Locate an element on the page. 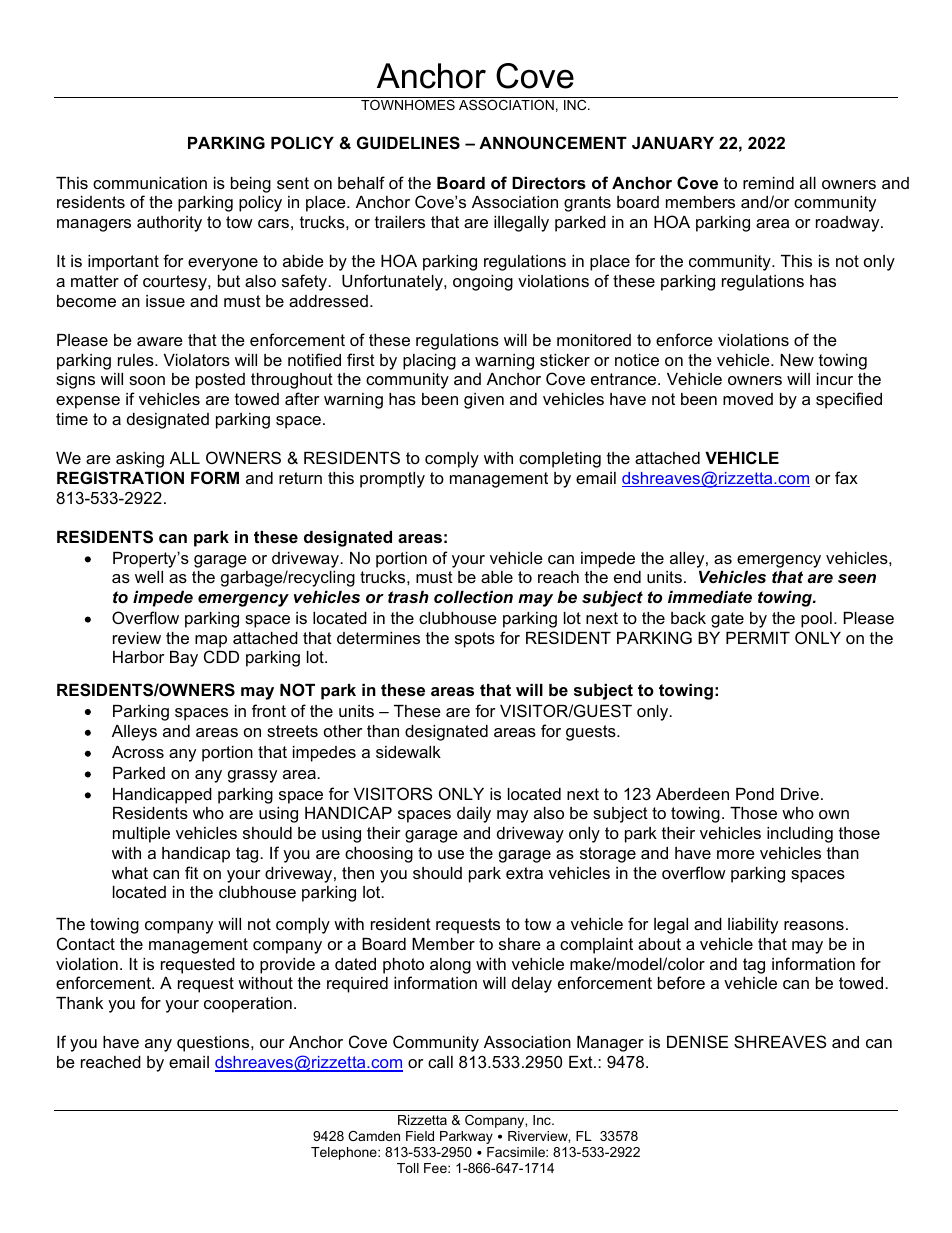 The width and height of the document is (952, 1233). DENISE is located at coordinates (697, 1041).
